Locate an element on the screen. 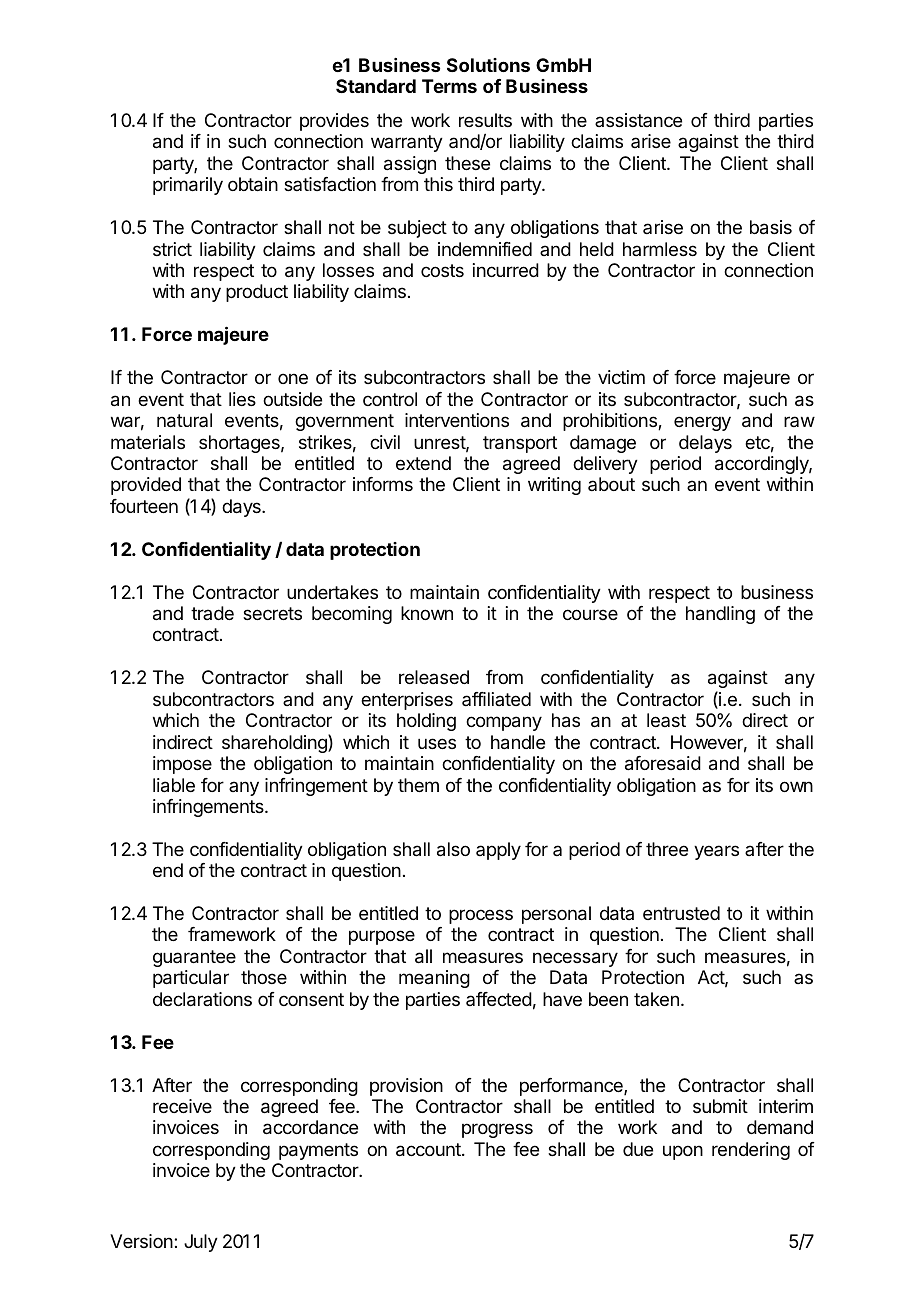 The width and height of the screenshot is (924, 1308). account is located at coordinates (429, 1150).
